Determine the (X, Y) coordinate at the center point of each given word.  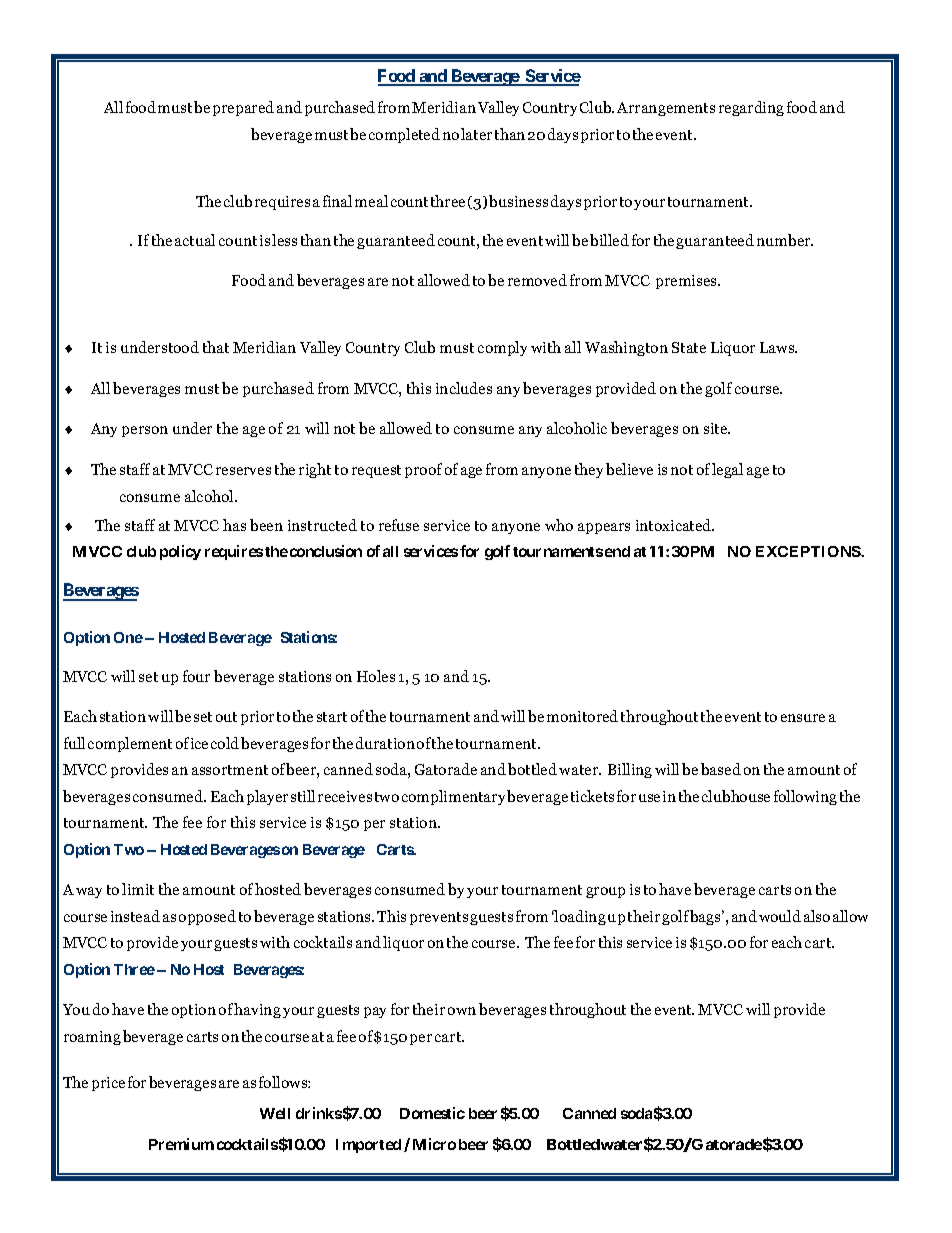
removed (537, 280)
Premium (181, 1144)
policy (180, 552)
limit (138, 889)
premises (687, 282)
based (721, 769)
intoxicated (675, 525)
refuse (399, 525)
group (605, 892)
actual (195, 240)
